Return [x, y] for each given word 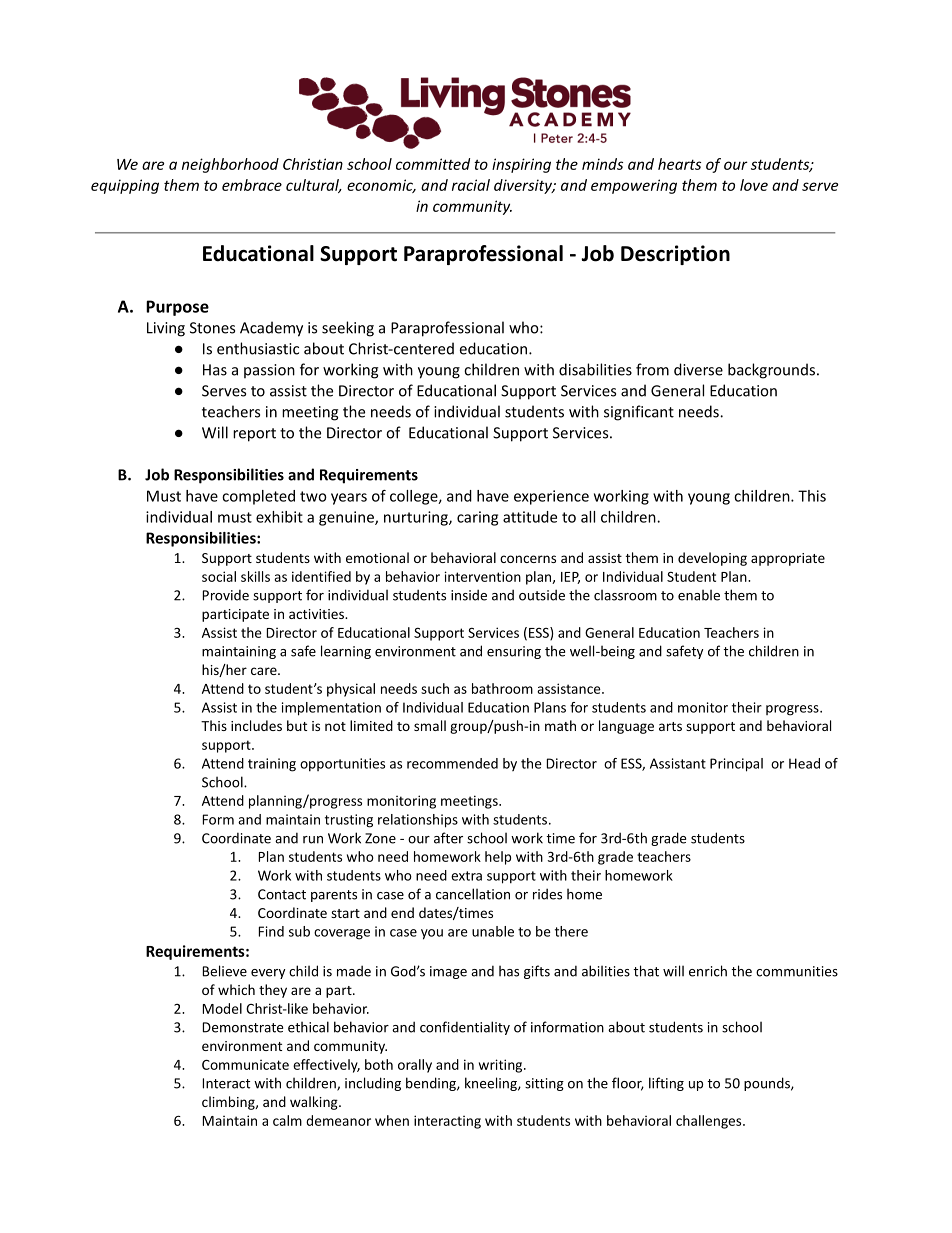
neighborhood [230, 165]
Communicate [245, 1065]
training [272, 765]
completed [258, 497]
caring [477, 518]
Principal [736, 765]
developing [712, 559]
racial [471, 185]
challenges [710, 1122]
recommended [452, 763]
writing [502, 1066]
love [754, 185]
